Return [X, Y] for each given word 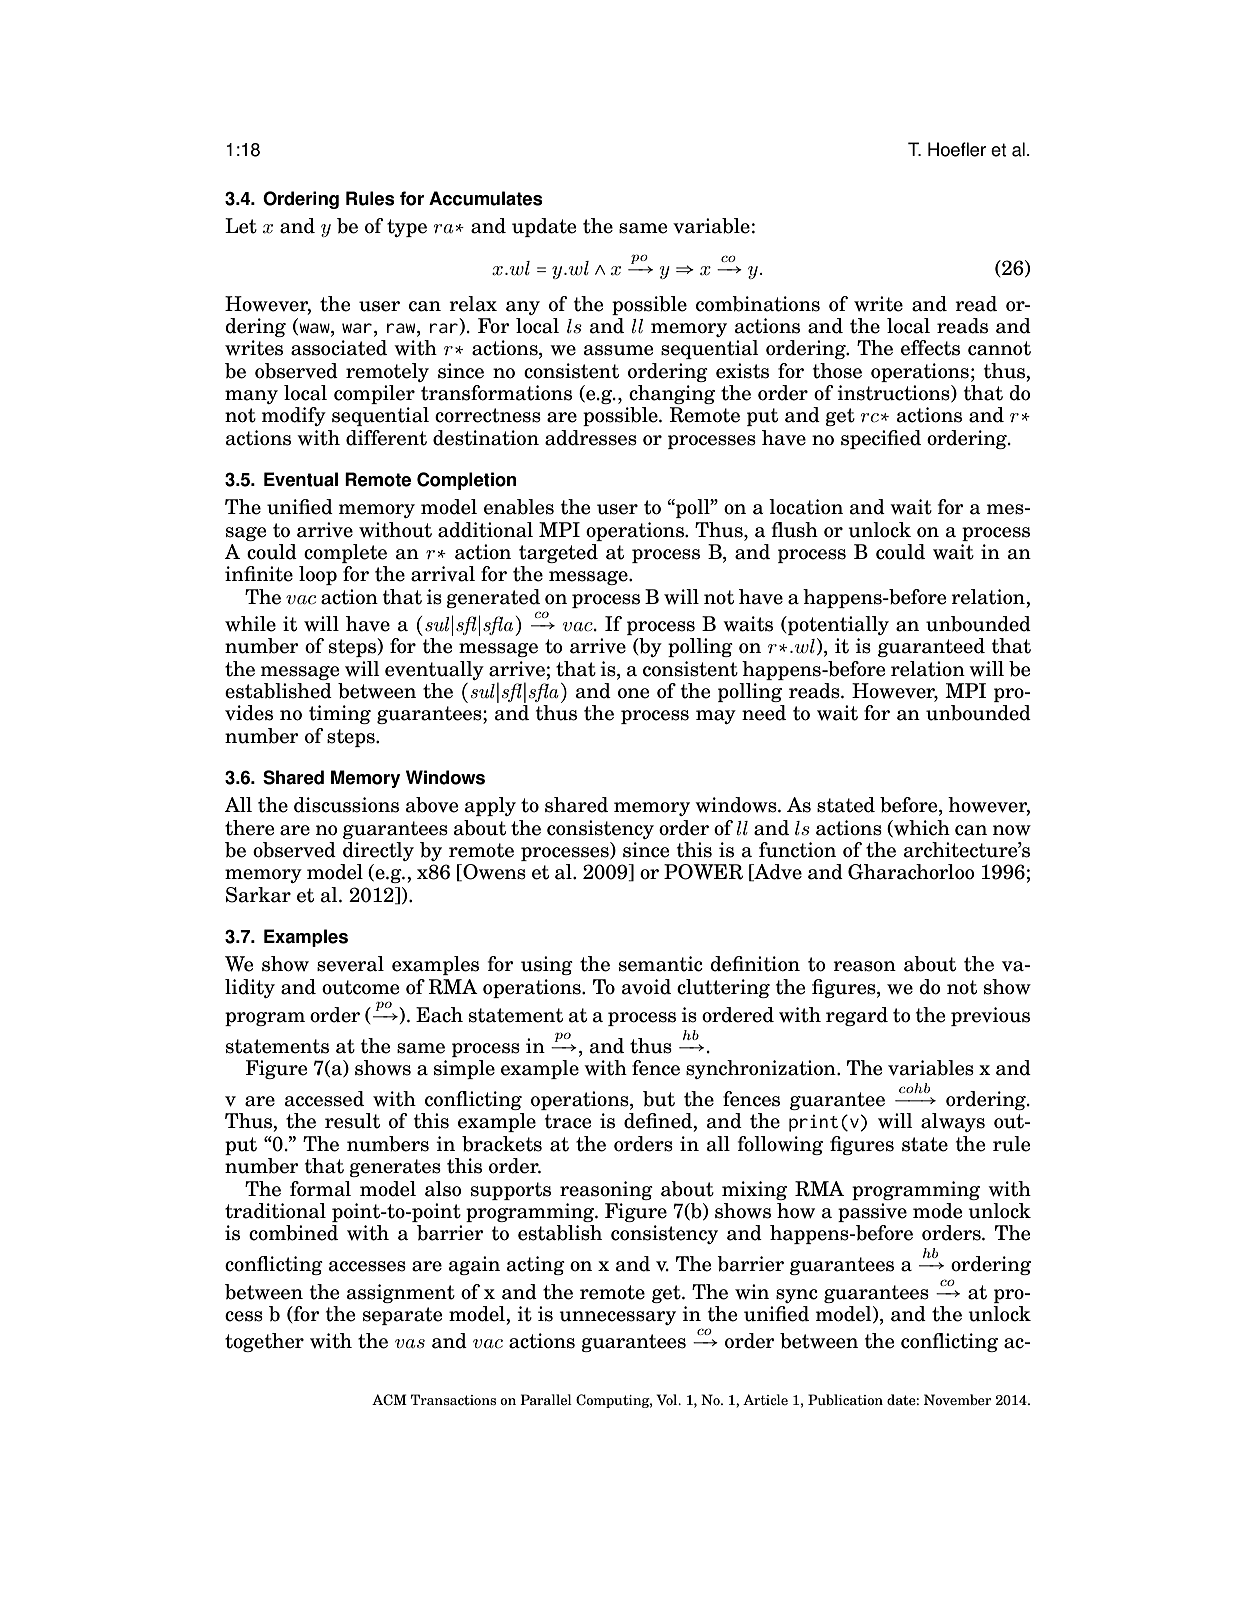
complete [345, 553]
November [958, 1399]
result [352, 1121]
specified [881, 439]
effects [930, 348]
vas [410, 1343]
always [953, 1122]
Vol [668, 1399]
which [921, 828]
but [659, 1099]
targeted [558, 553]
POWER [703, 872]
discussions [346, 805]
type [407, 228]
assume [618, 350]
